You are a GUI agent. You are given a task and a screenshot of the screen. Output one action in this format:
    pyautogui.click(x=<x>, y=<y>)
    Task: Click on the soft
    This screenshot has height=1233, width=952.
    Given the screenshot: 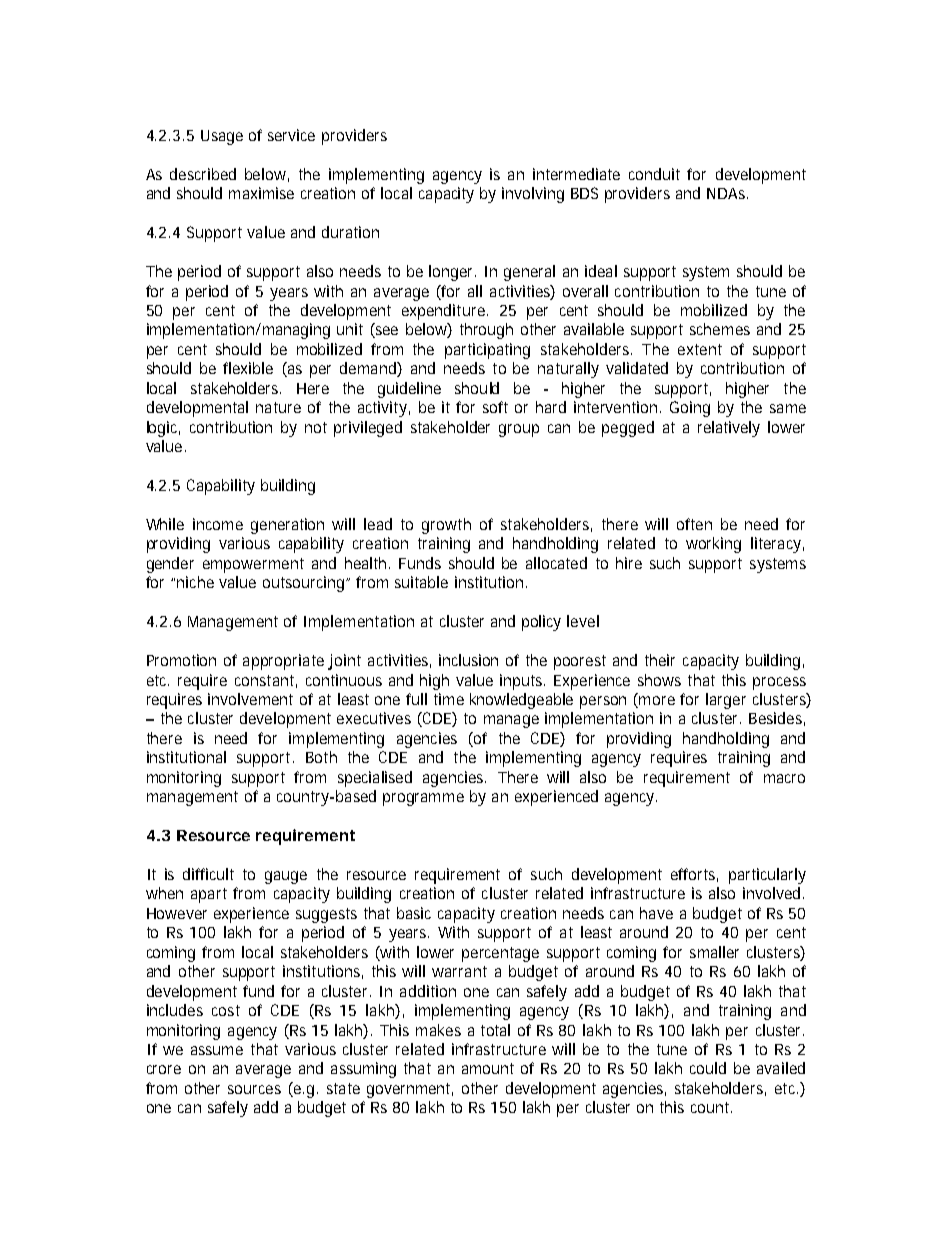 What is the action you would take?
    pyautogui.click(x=495, y=407)
